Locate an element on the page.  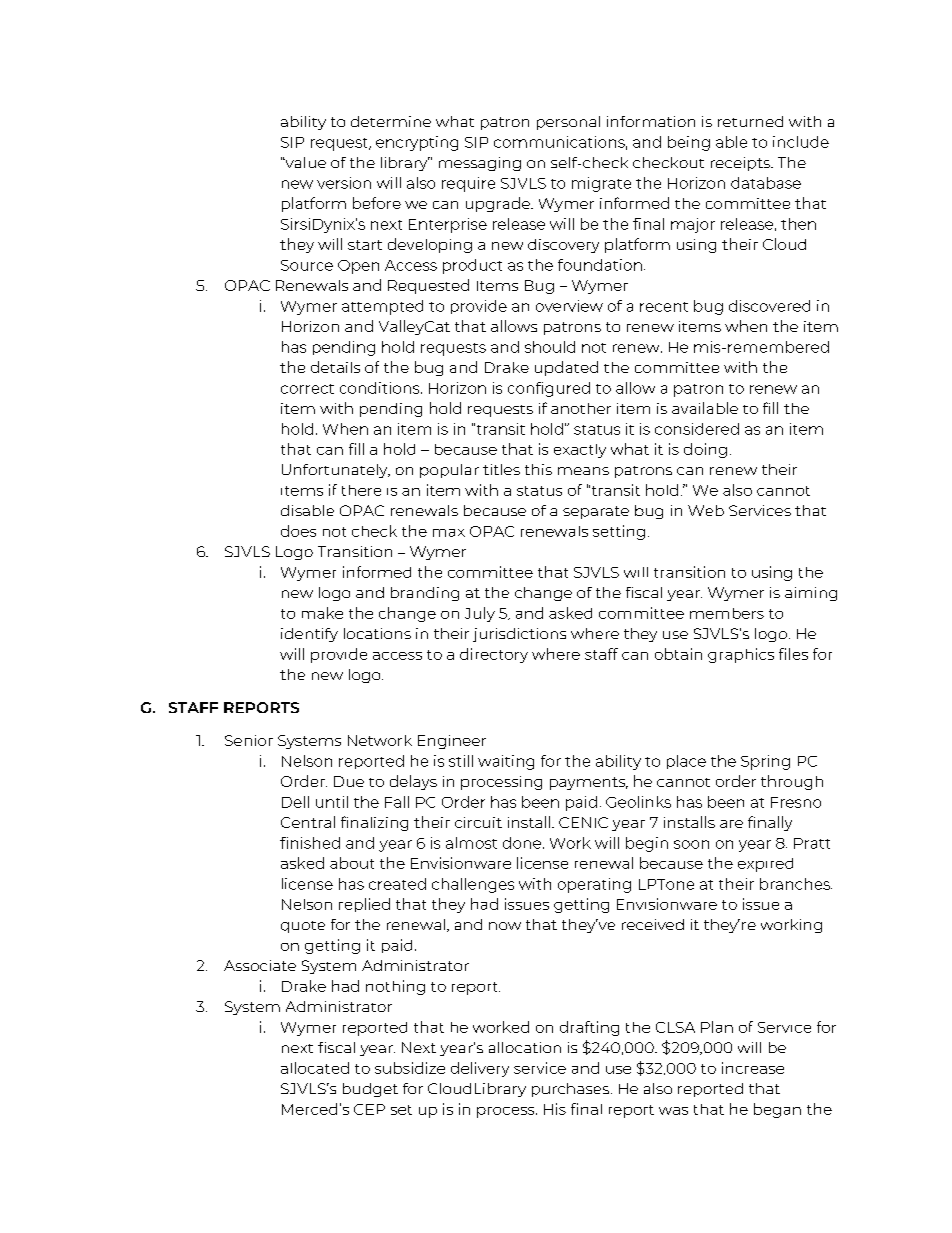
receipts is located at coordinates (741, 164).
